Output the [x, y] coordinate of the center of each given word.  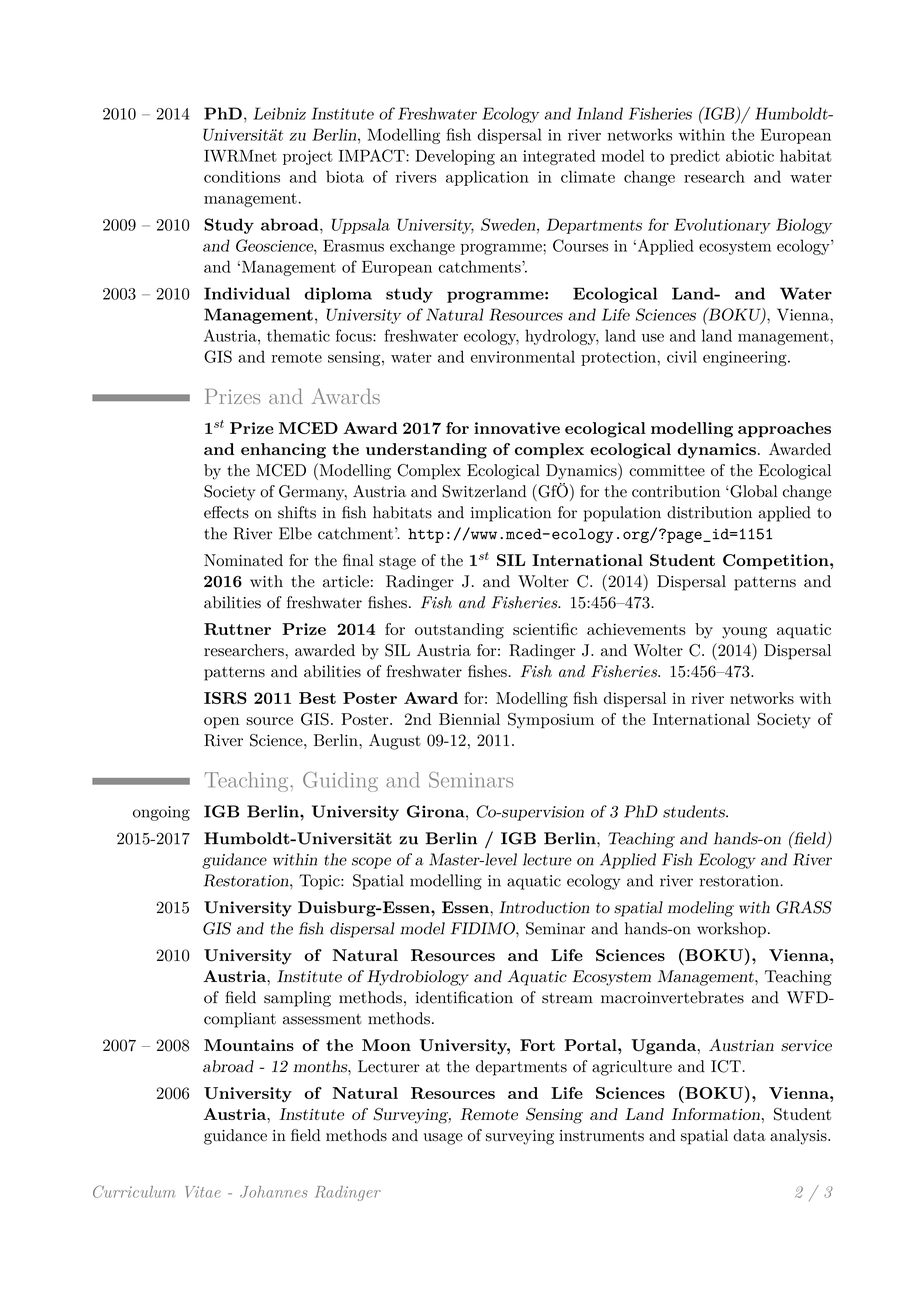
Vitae [203, 1192]
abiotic [750, 155]
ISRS [225, 698]
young [744, 633]
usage [443, 1139]
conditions [242, 176]
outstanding [459, 631]
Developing [455, 157]
